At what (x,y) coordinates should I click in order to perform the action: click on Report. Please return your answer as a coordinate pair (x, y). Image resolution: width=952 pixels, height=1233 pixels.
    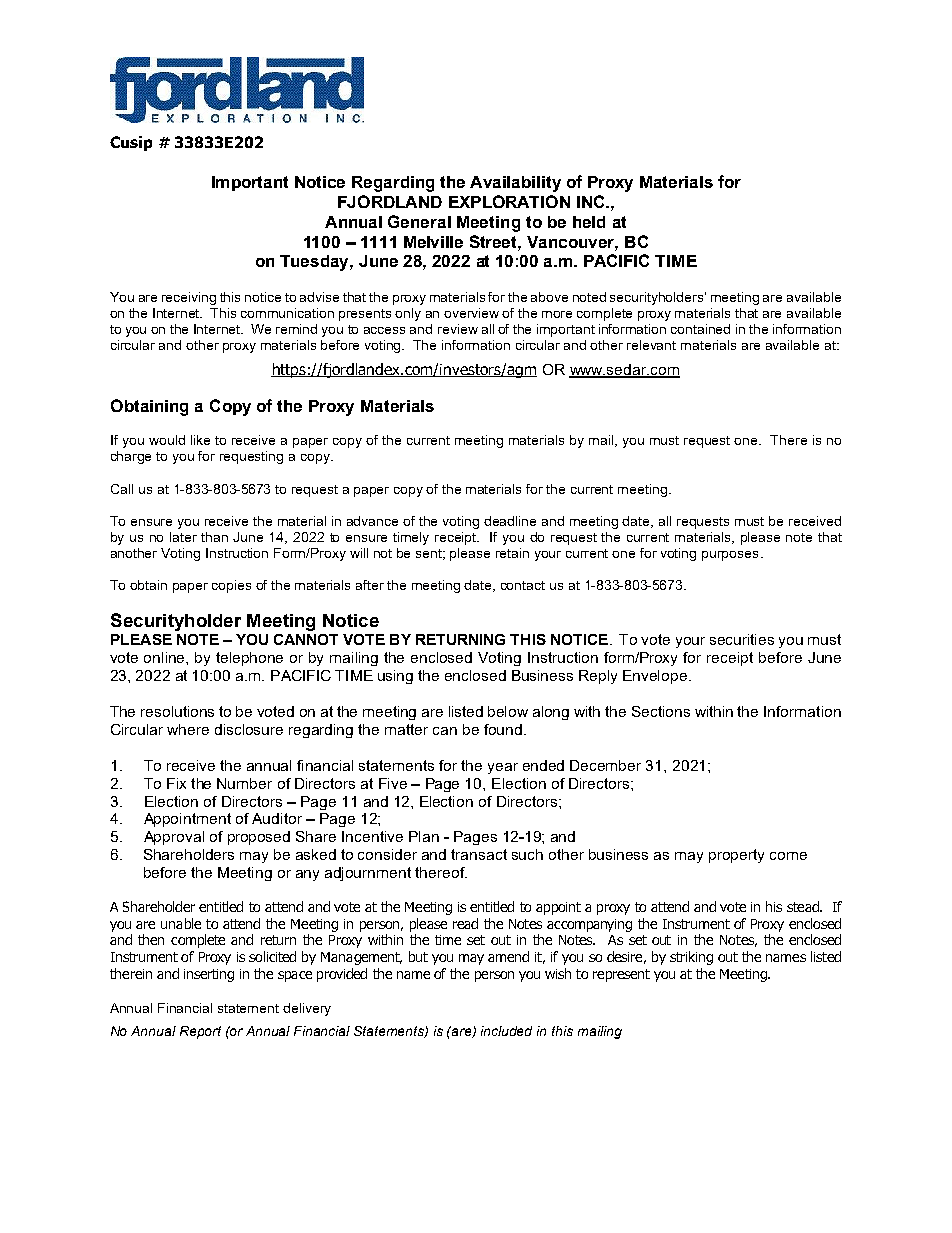
    Looking at the image, I should click on (200, 1032).
